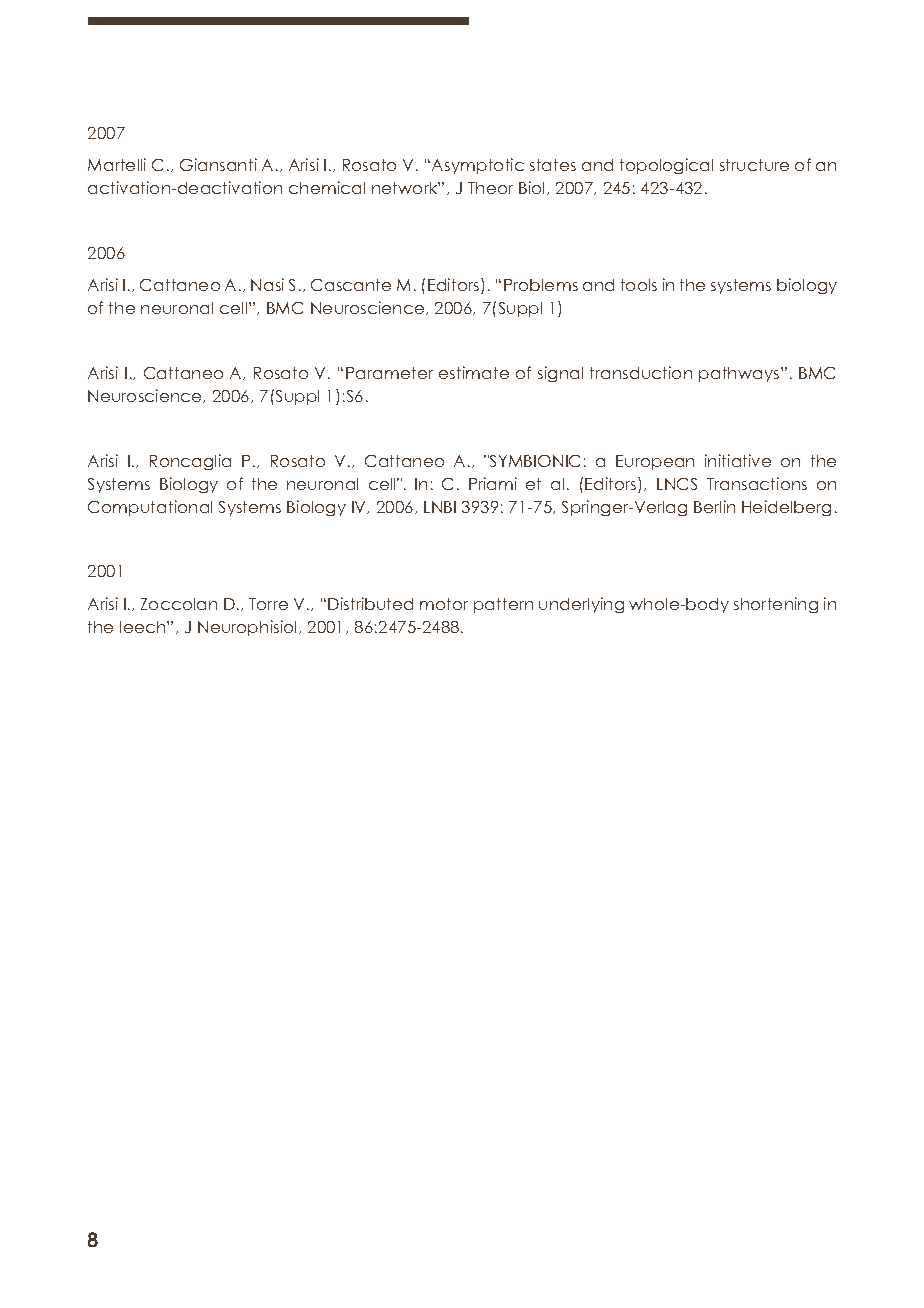 This page has width=924, height=1308. Describe the element at coordinates (478, 166) in the page. I see `Asymptotic` at that location.
